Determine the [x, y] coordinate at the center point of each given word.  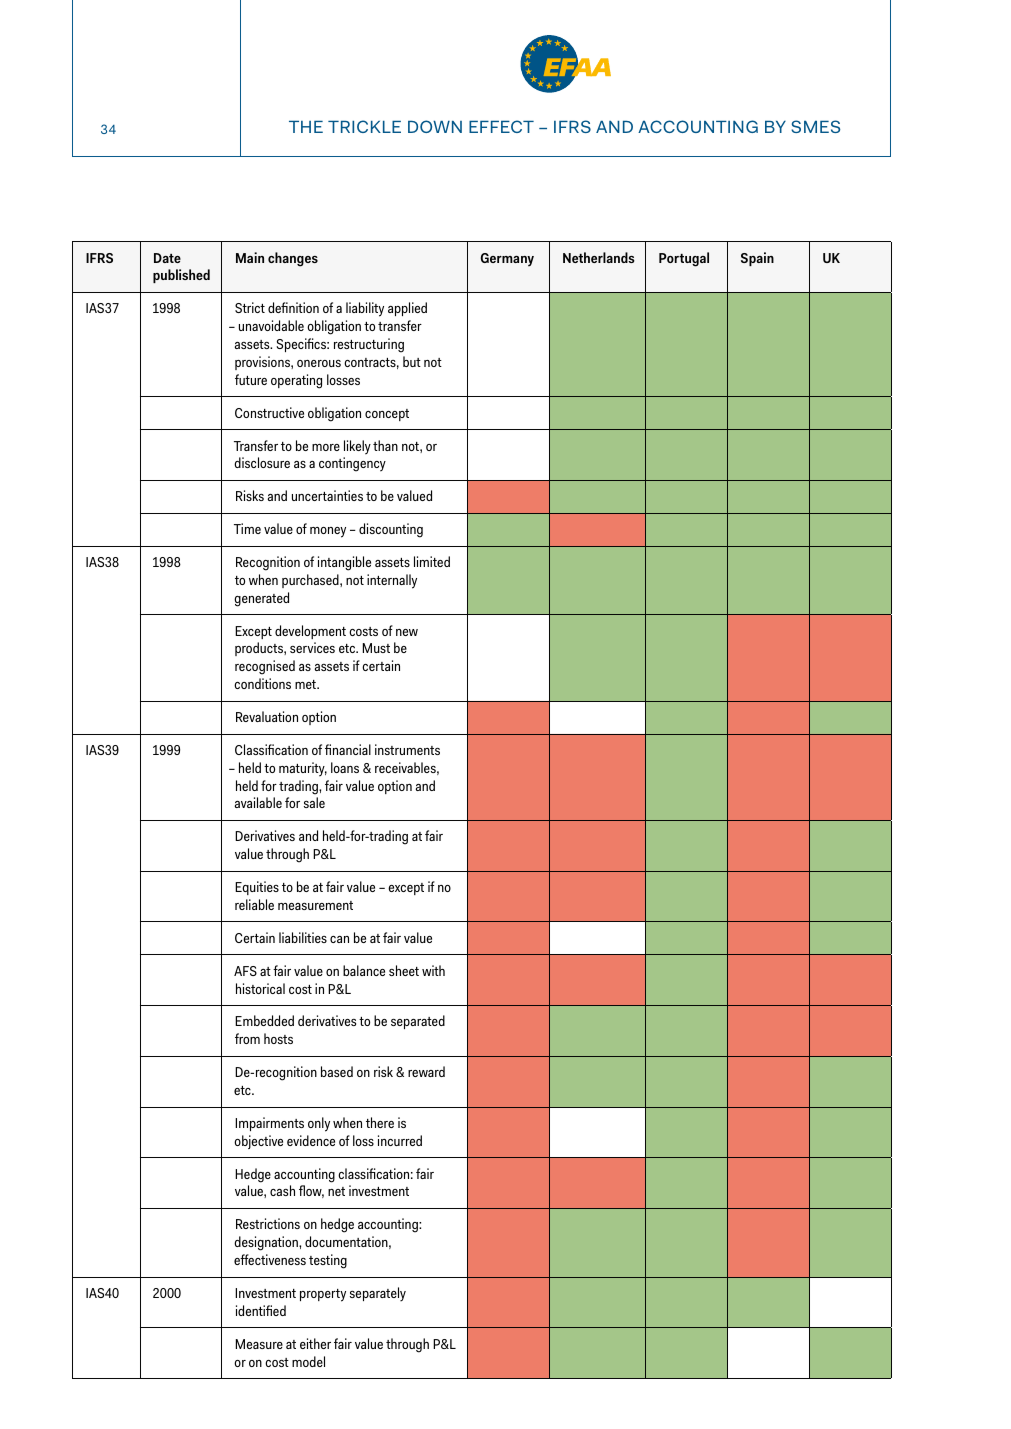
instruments [407, 749]
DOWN [435, 126]
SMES [815, 126]
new [407, 632]
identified [261, 1310]
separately [378, 1294]
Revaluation [267, 716]
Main [250, 257]
